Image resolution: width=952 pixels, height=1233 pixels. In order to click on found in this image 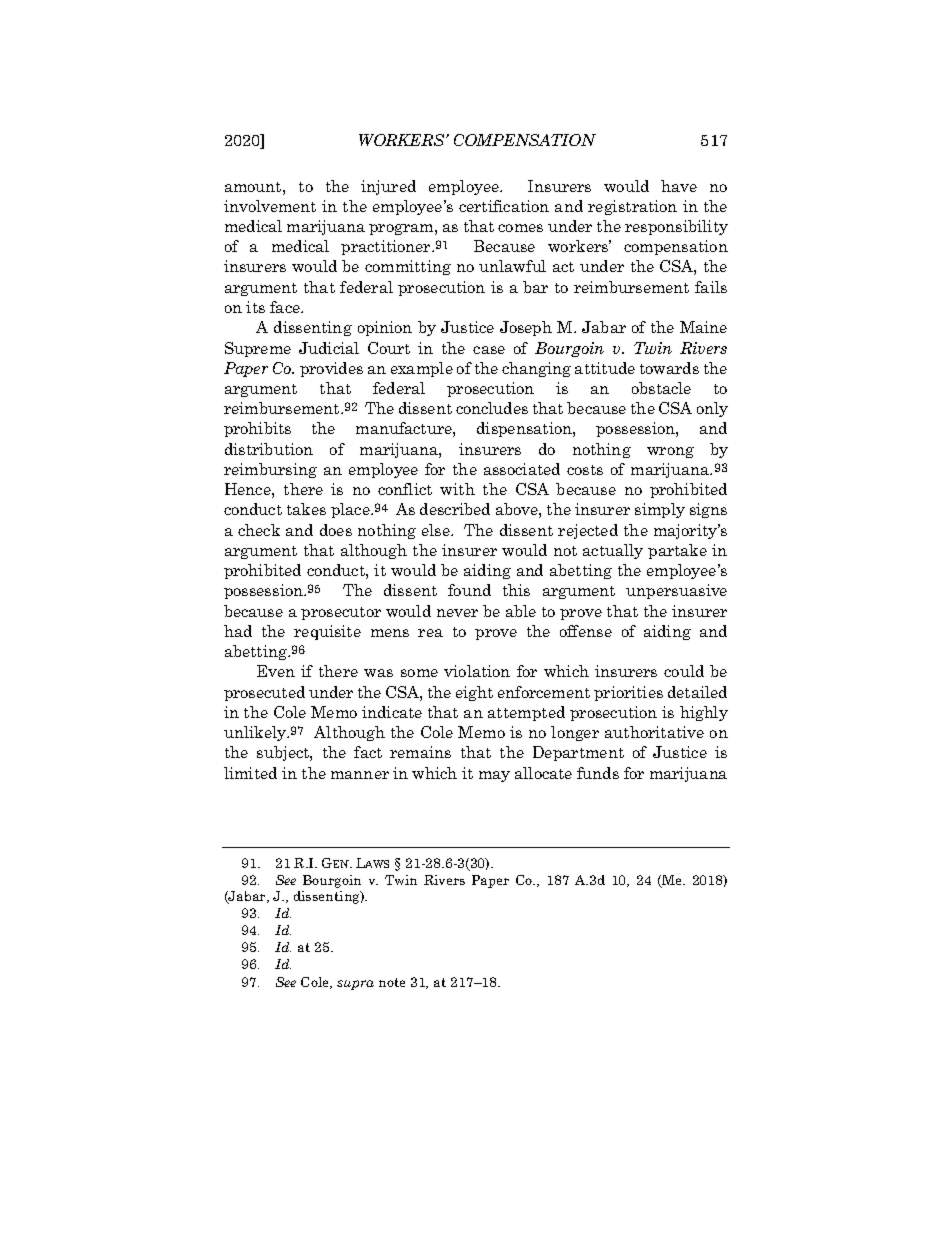, I will do `click(469, 590)`.
